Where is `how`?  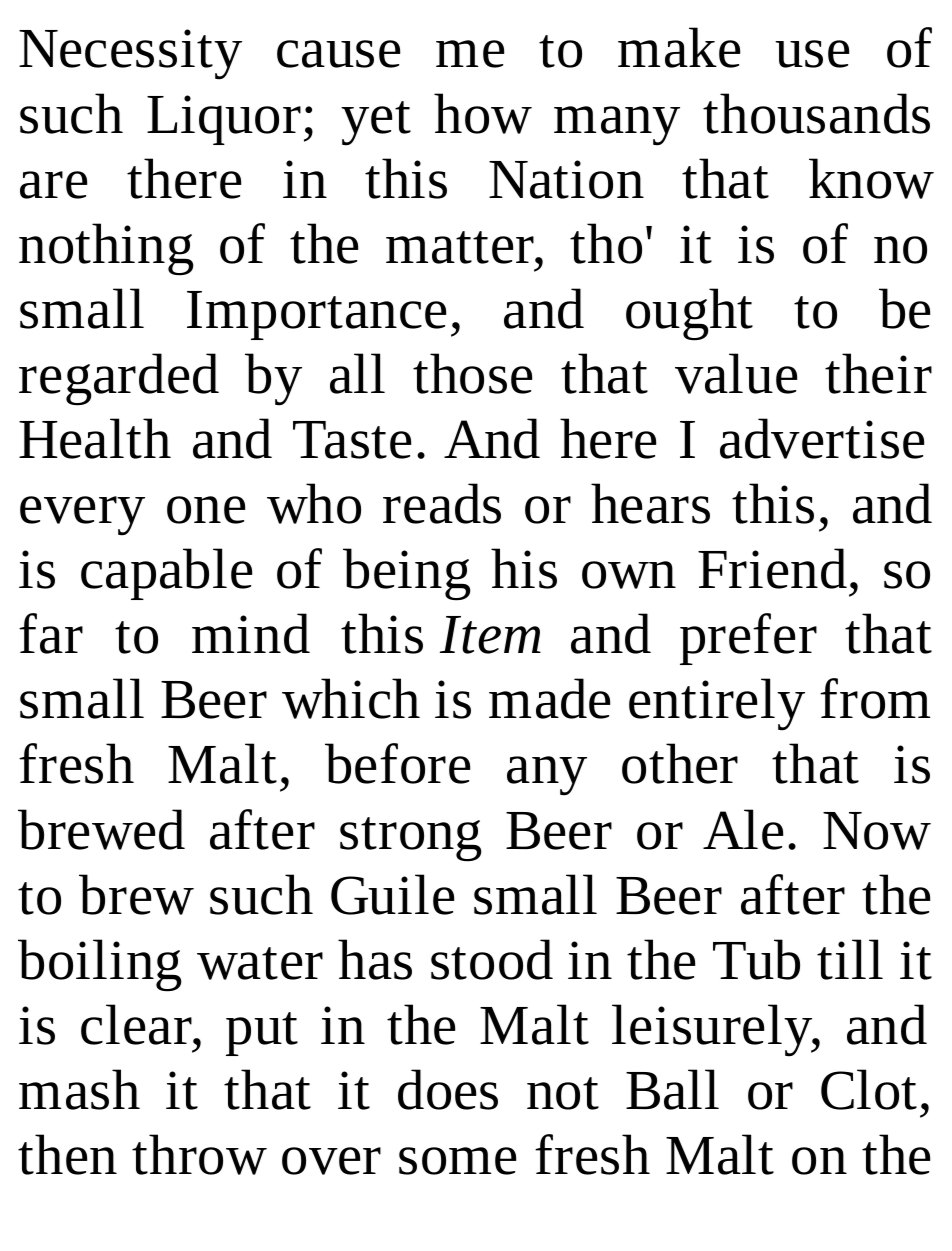 how is located at coordinates (483, 113).
